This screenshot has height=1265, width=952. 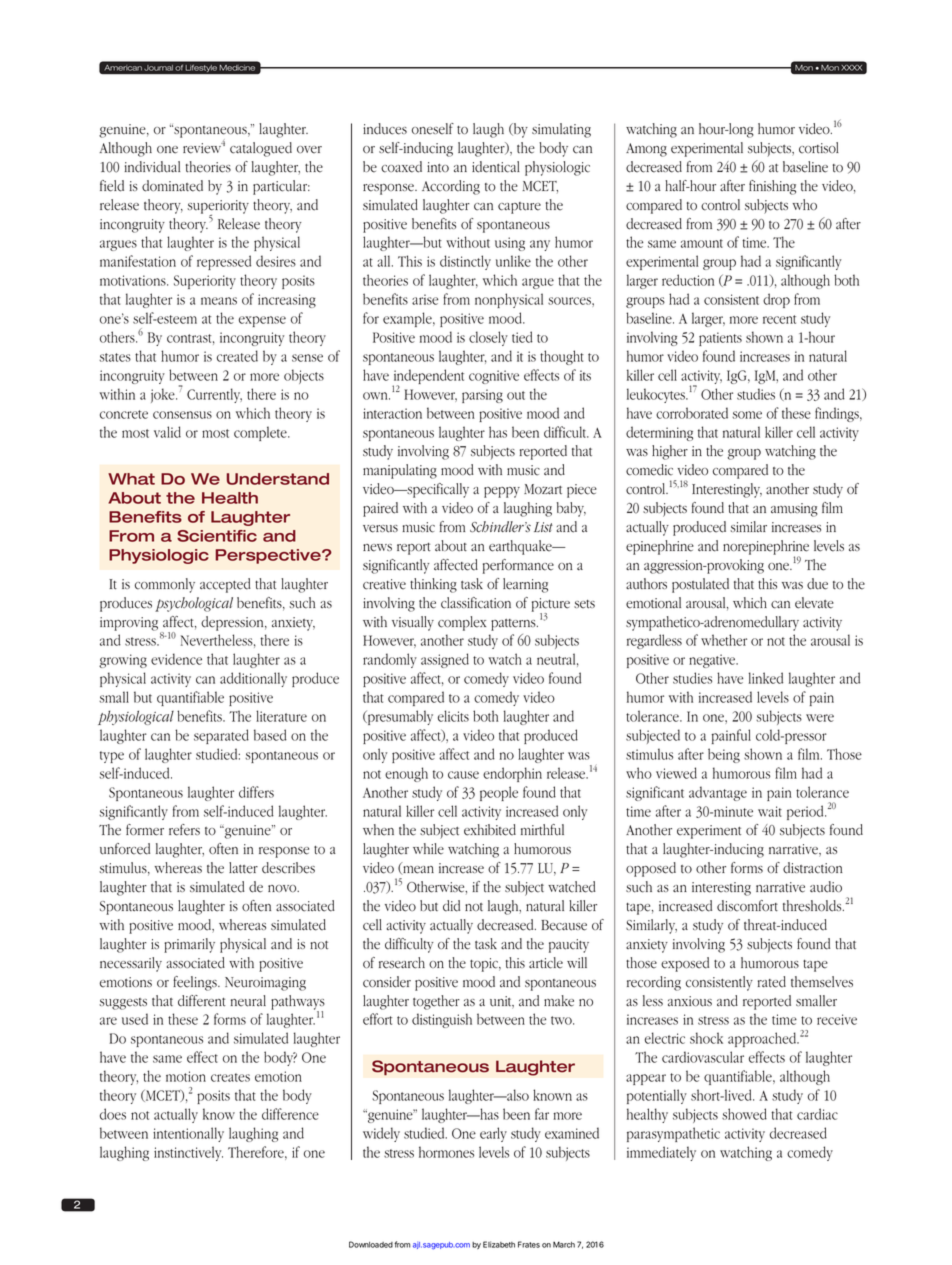 I want to click on dominated, so click(x=172, y=186).
